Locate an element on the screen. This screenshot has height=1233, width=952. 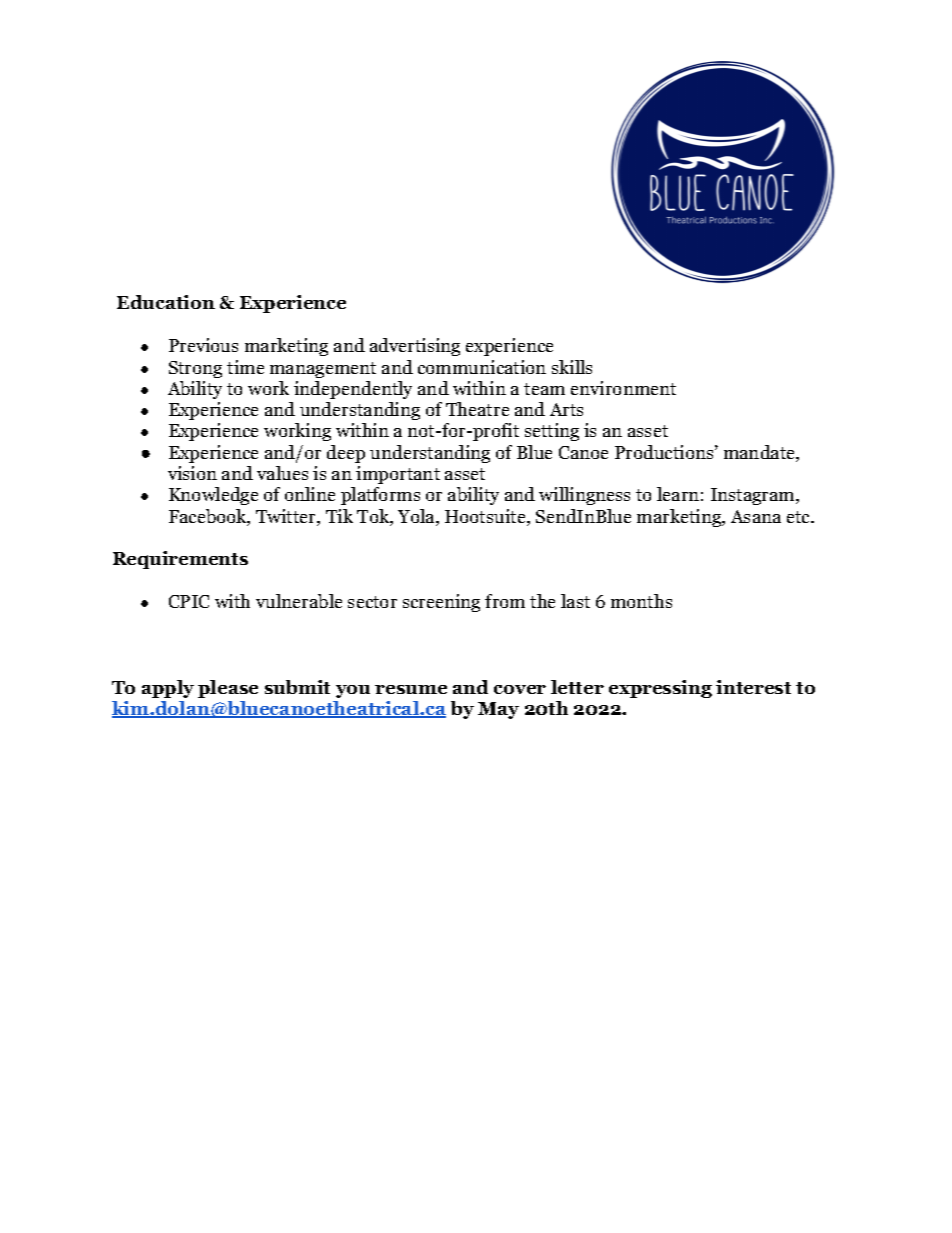
independently is located at coordinates (353, 390).
